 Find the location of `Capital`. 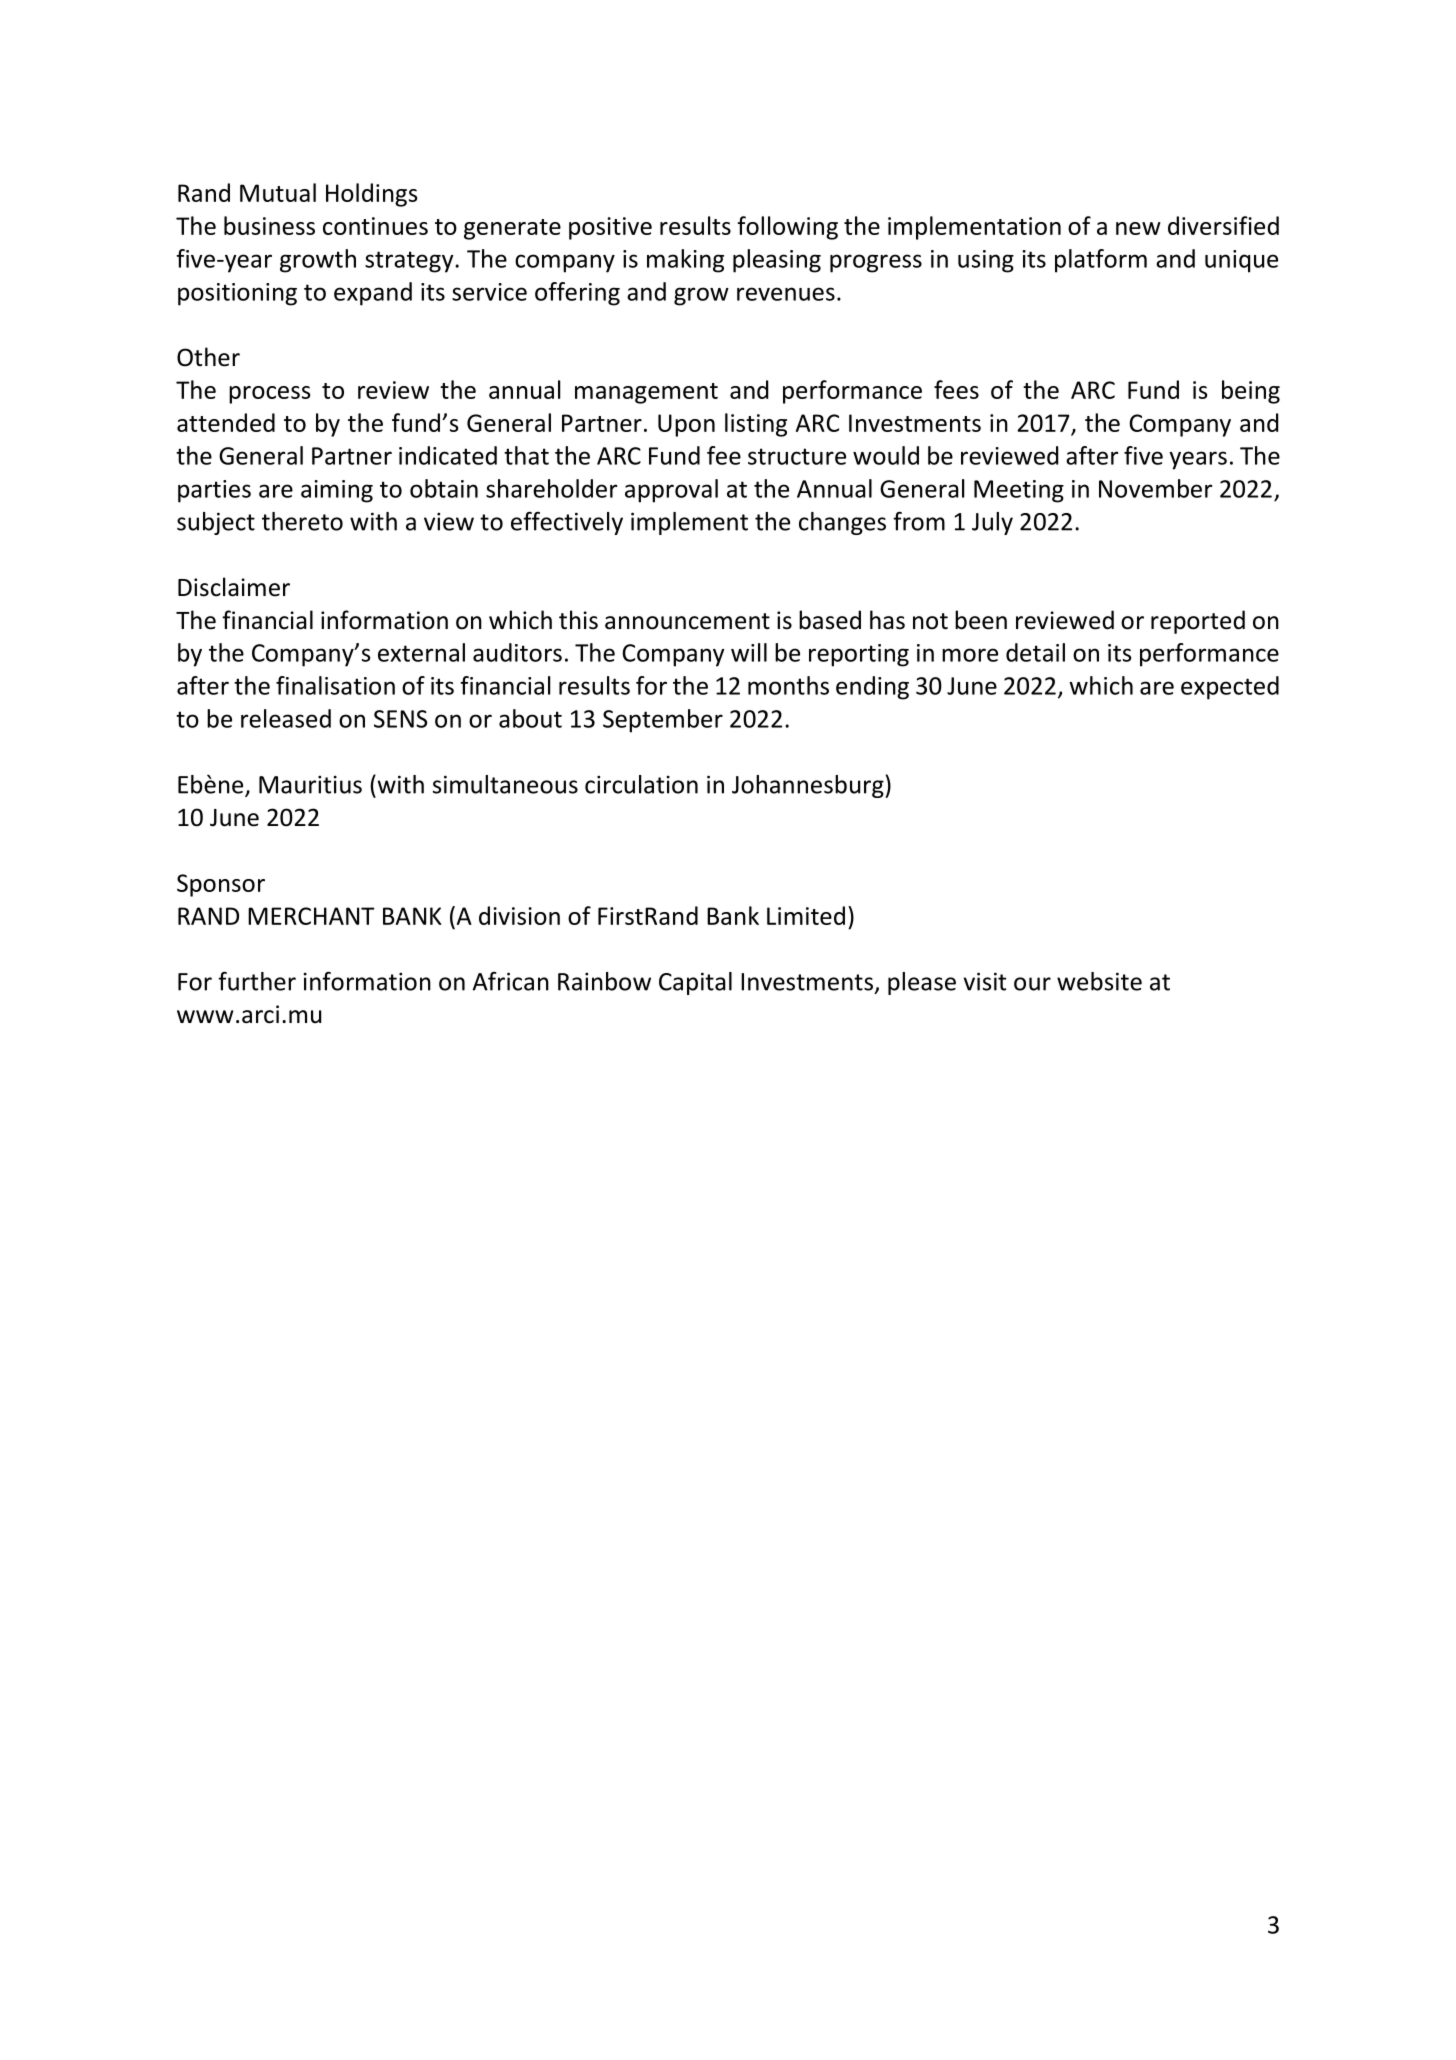

Capital is located at coordinates (695, 983).
